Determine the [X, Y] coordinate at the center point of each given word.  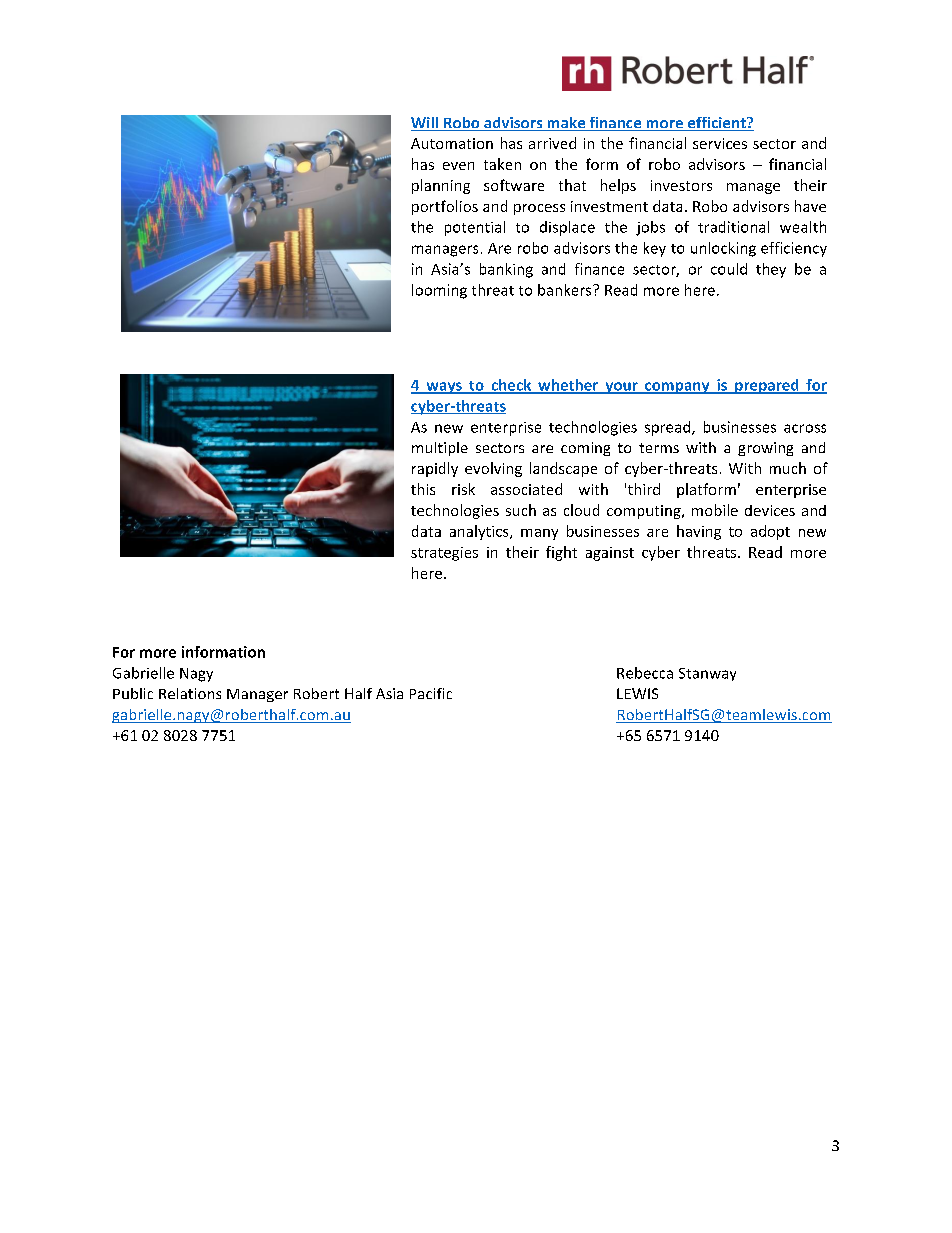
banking [506, 270]
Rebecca [645, 673]
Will [425, 124]
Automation [452, 143]
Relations [190, 693]
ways [444, 388]
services [720, 143]
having [699, 532]
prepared [767, 386]
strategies [444, 554]
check [511, 386]
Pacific [431, 693]
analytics [480, 532]
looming [439, 291]
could [729, 269]
